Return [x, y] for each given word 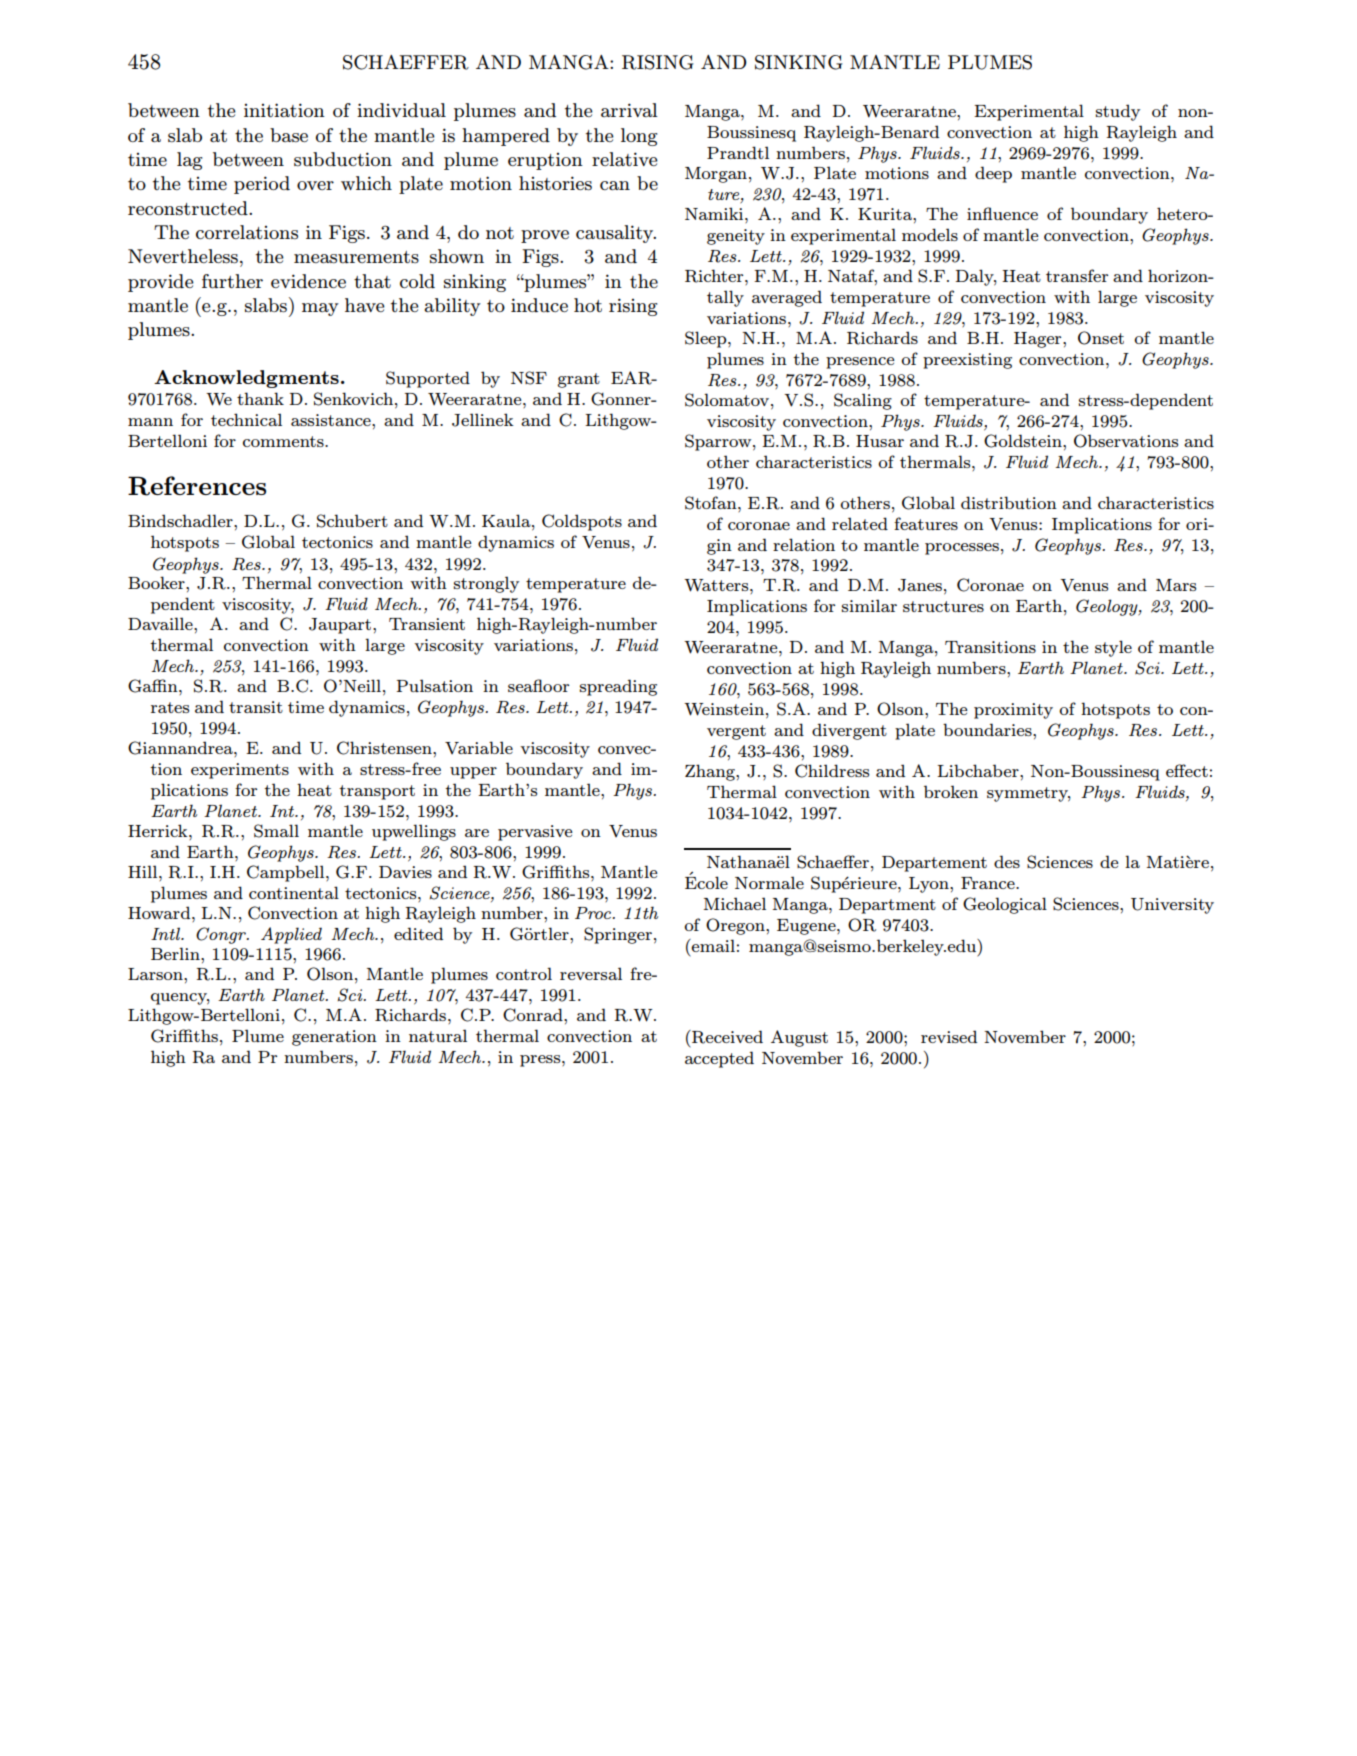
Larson [156, 974]
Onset [1101, 338]
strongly [486, 584]
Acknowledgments [246, 379]
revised [949, 1036]
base [289, 135]
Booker [157, 582]
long [639, 137]
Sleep [707, 339]
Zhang [711, 772]
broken [951, 791]
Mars [1176, 585]
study [1118, 112]
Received [726, 1037]
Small [276, 831]
